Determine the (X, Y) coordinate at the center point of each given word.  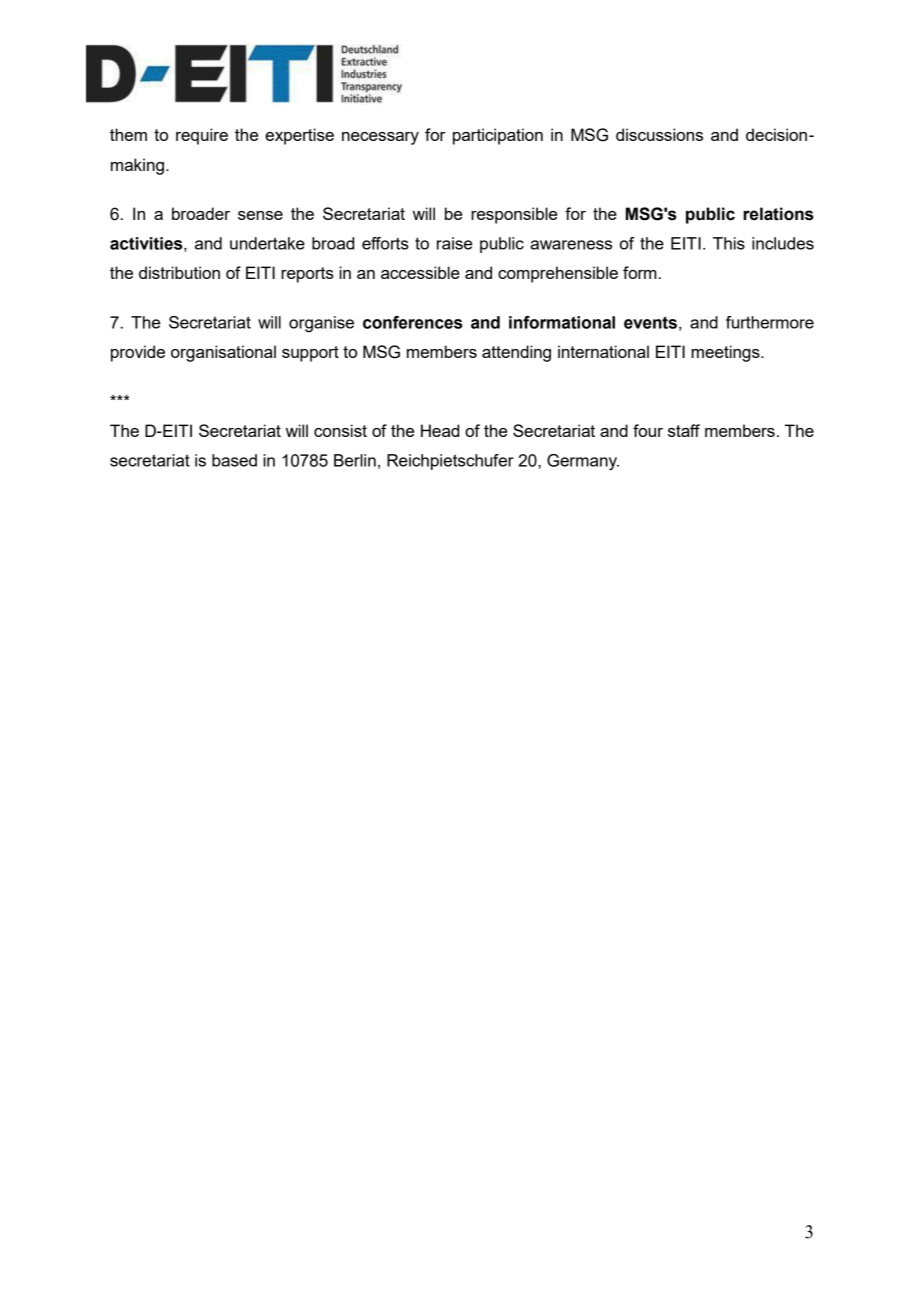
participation (498, 136)
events (650, 322)
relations (778, 214)
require (202, 136)
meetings (726, 353)
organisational (223, 353)
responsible (514, 215)
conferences (413, 322)
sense (260, 215)
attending (516, 353)
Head (440, 430)
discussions (659, 134)
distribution (179, 272)
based (234, 460)
